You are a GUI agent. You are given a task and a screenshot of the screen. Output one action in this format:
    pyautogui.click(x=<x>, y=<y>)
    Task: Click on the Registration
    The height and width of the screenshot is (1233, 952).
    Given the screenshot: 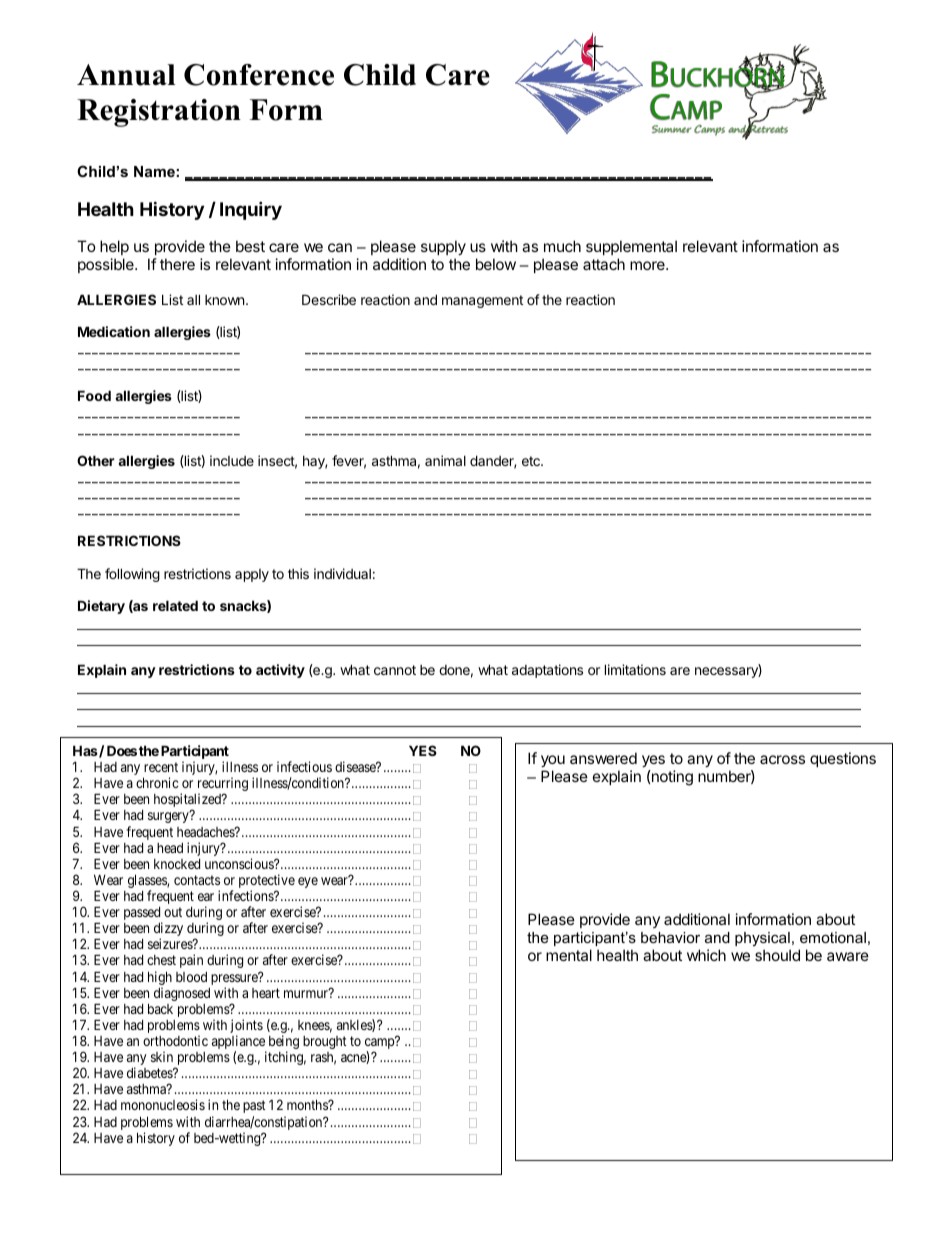 What is the action you would take?
    pyautogui.click(x=159, y=113)
